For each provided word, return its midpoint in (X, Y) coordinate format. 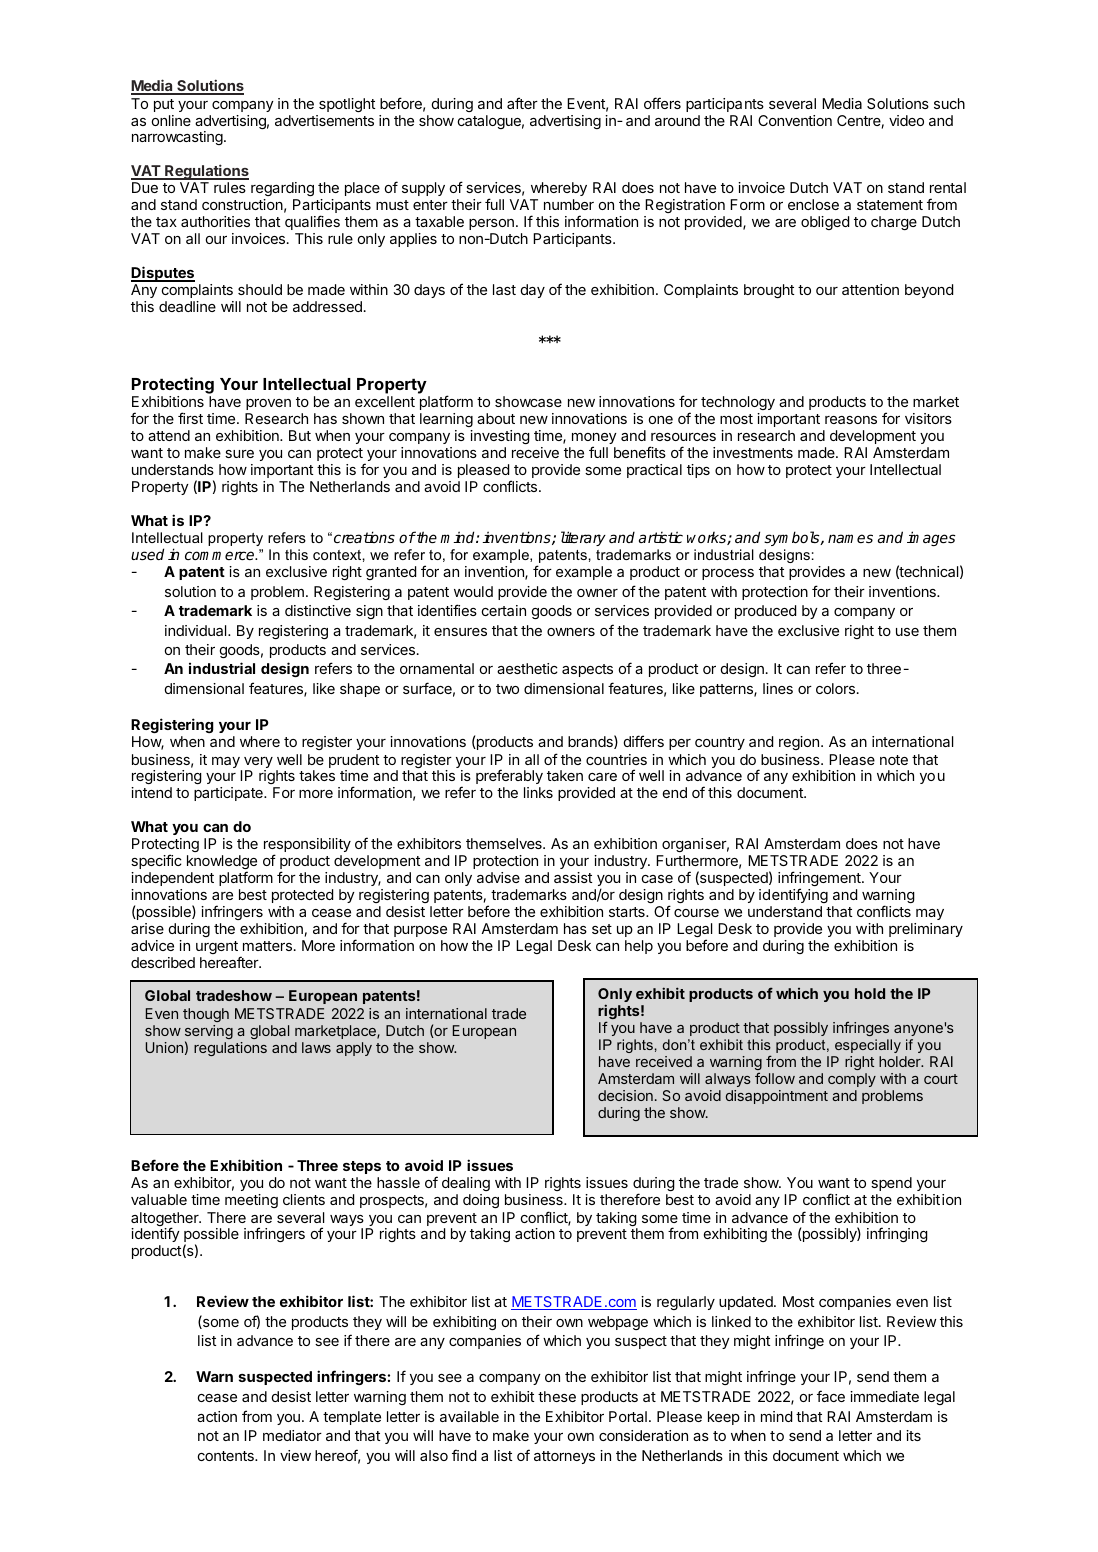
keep (724, 1418)
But (300, 435)
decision (625, 1095)
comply (852, 1080)
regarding (282, 191)
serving (209, 1033)
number (569, 204)
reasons (851, 420)
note (894, 760)
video (906, 120)
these (557, 1396)
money (594, 440)
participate (229, 794)
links (538, 792)
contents (227, 1456)
